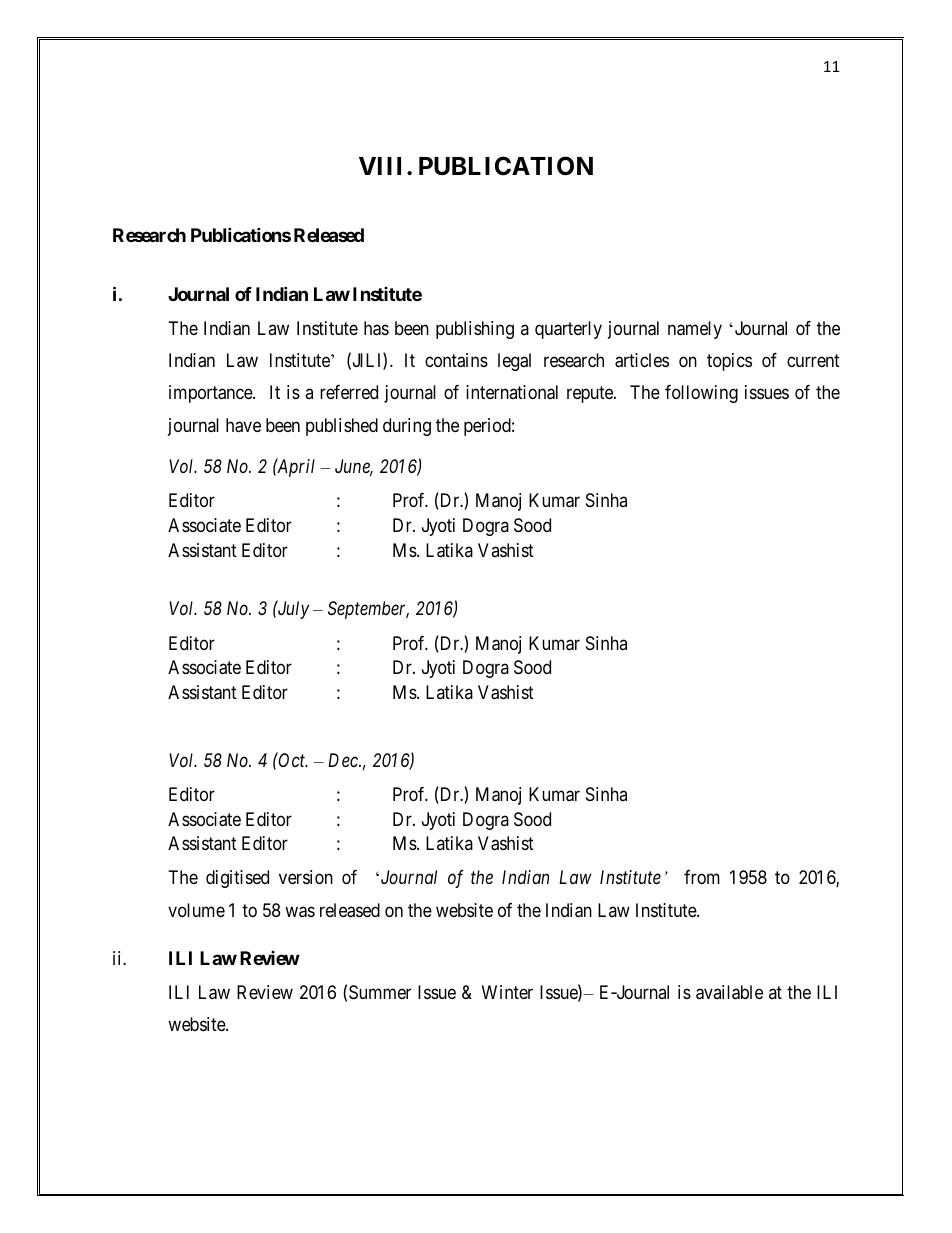  What do you see at coordinates (344, 760) in the screenshot?
I see `Dec` at bounding box center [344, 760].
